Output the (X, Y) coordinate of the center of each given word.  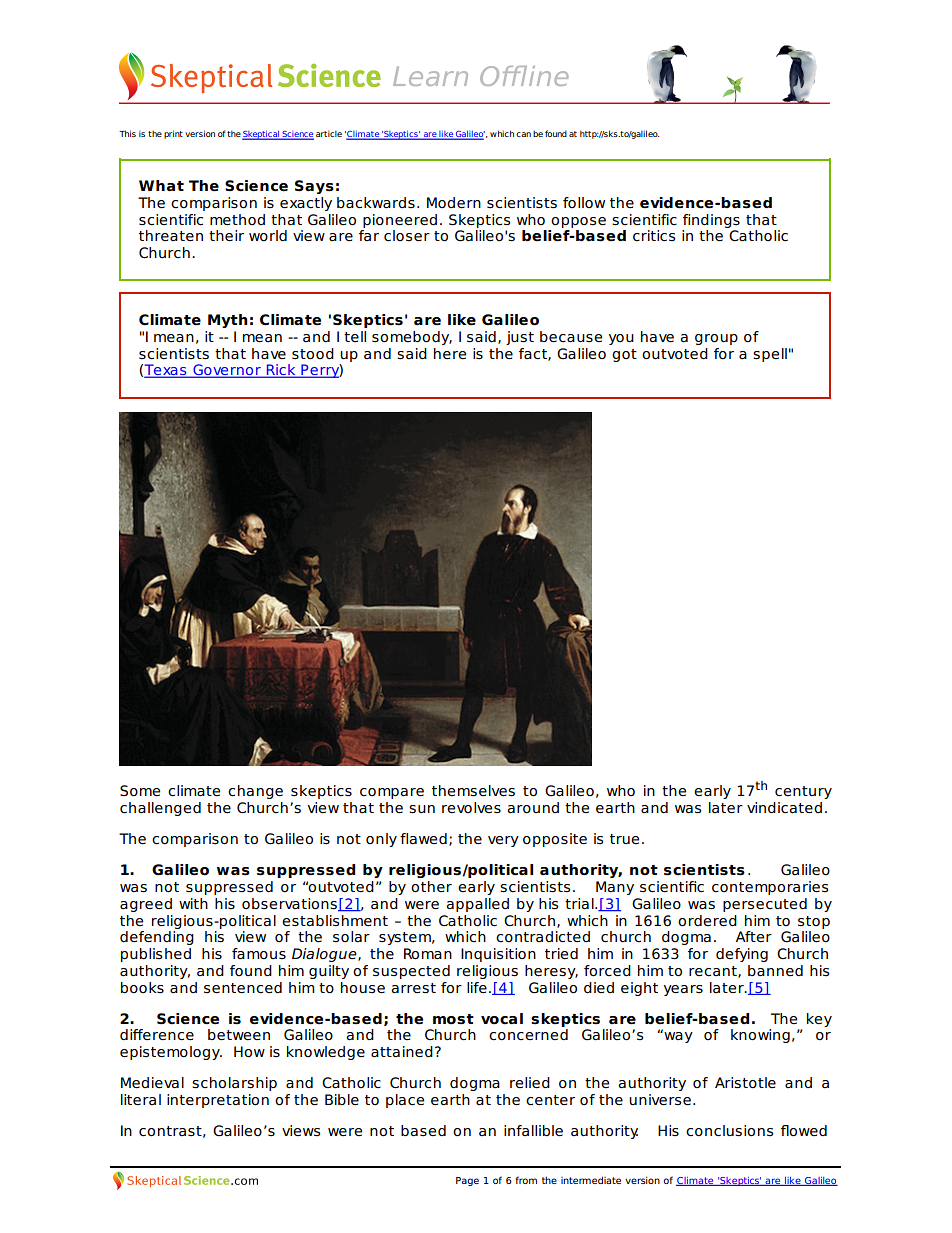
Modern (454, 203)
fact (534, 354)
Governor (227, 371)
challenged (160, 809)
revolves (471, 808)
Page (467, 1181)
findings (711, 221)
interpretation (218, 1101)
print (173, 134)
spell (770, 355)
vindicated (784, 808)
